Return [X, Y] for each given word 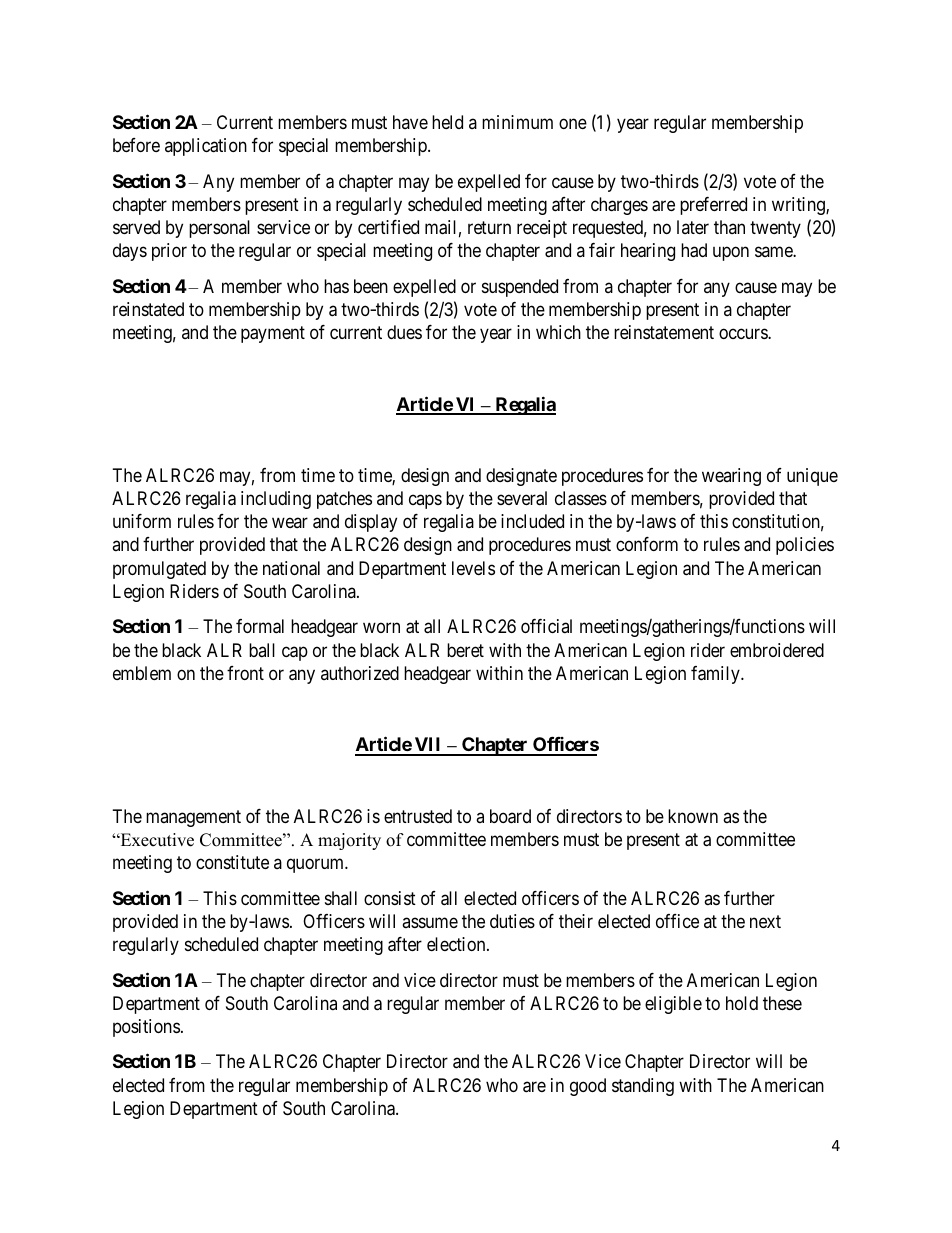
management [193, 818]
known [693, 816]
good [588, 1087]
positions [146, 1028]
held [447, 122]
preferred [713, 206]
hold [742, 1003]
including [276, 500]
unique [812, 477]
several [522, 498]
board [510, 816]
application [206, 147]
